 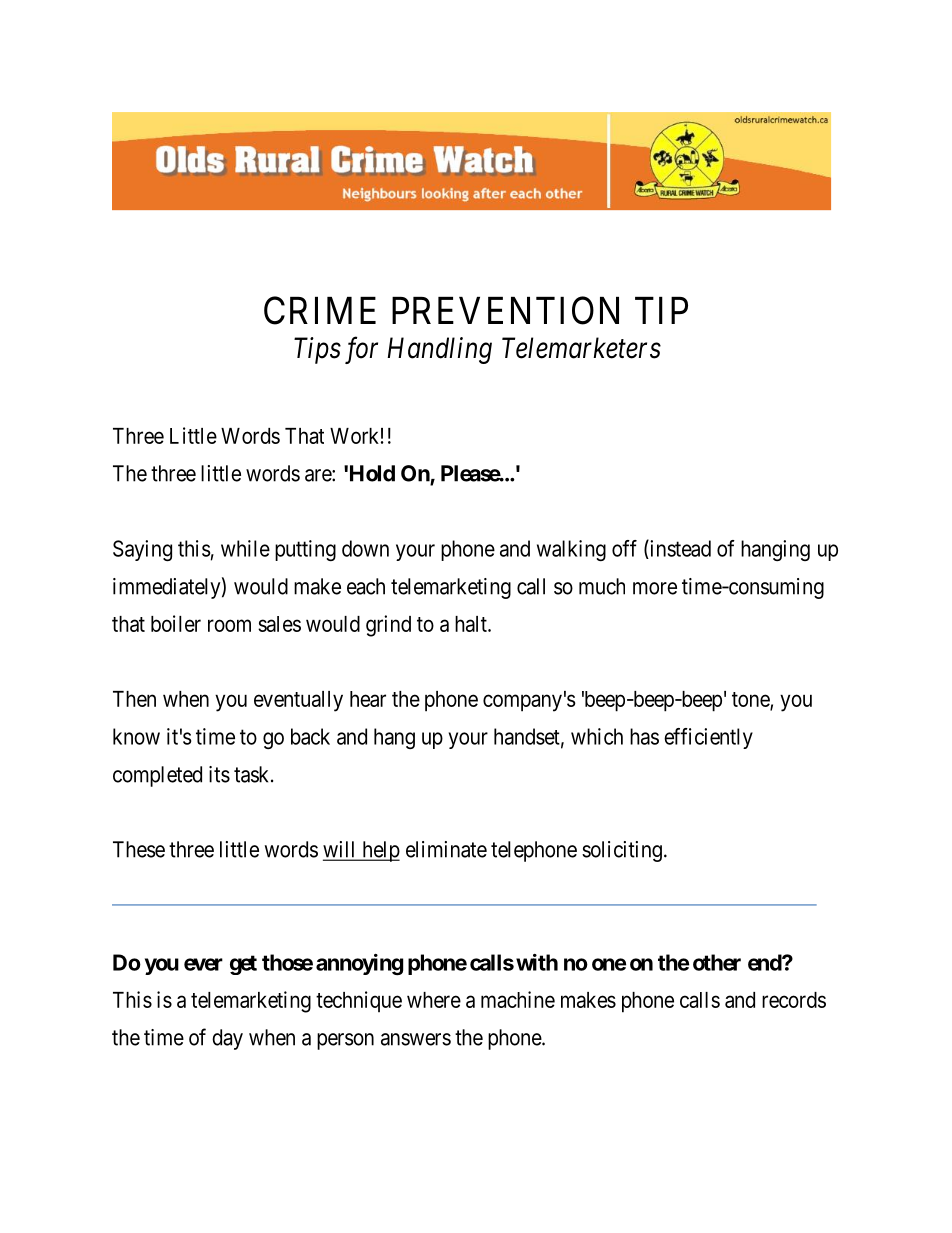 I want to click on Telemarketers, so click(x=581, y=348).
